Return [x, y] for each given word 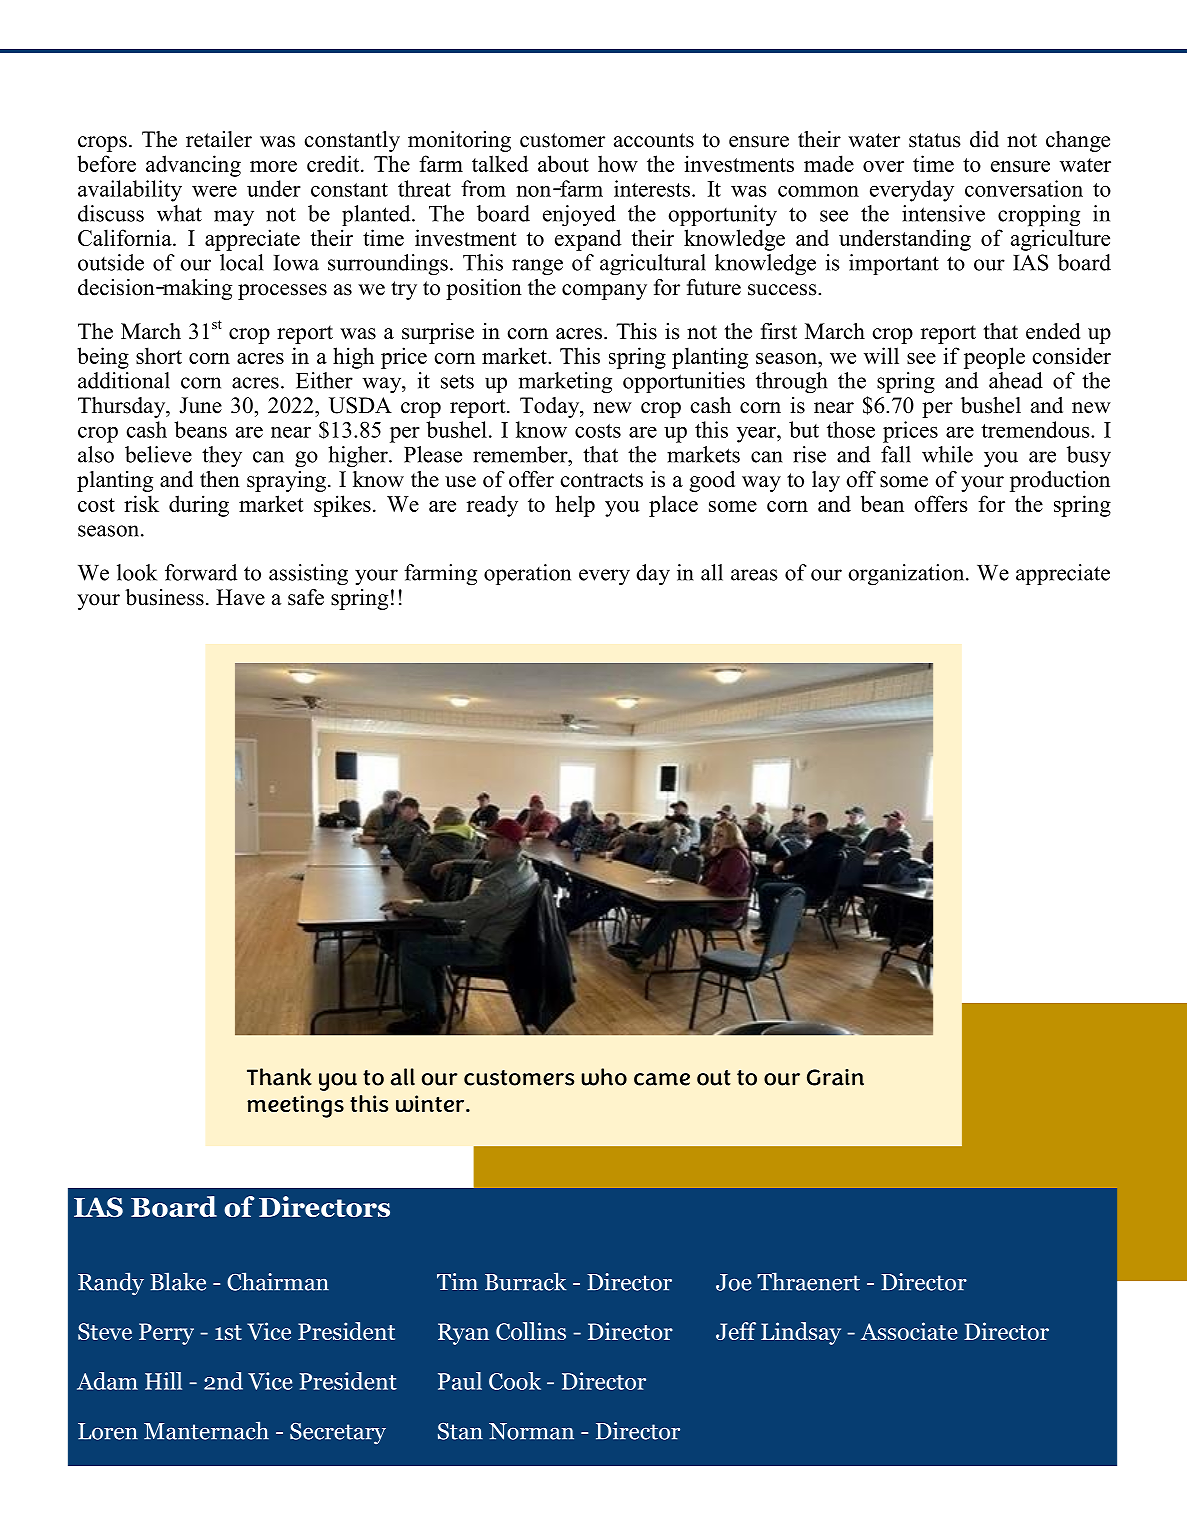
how [618, 163]
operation [527, 574]
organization [907, 575]
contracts [602, 480]
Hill [163, 1381]
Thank [279, 1077]
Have [240, 597]
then [220, 479]
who [604, 1077]
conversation [1024, 188]
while [947, 454]
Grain [835, 1077]
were [214, 191]
